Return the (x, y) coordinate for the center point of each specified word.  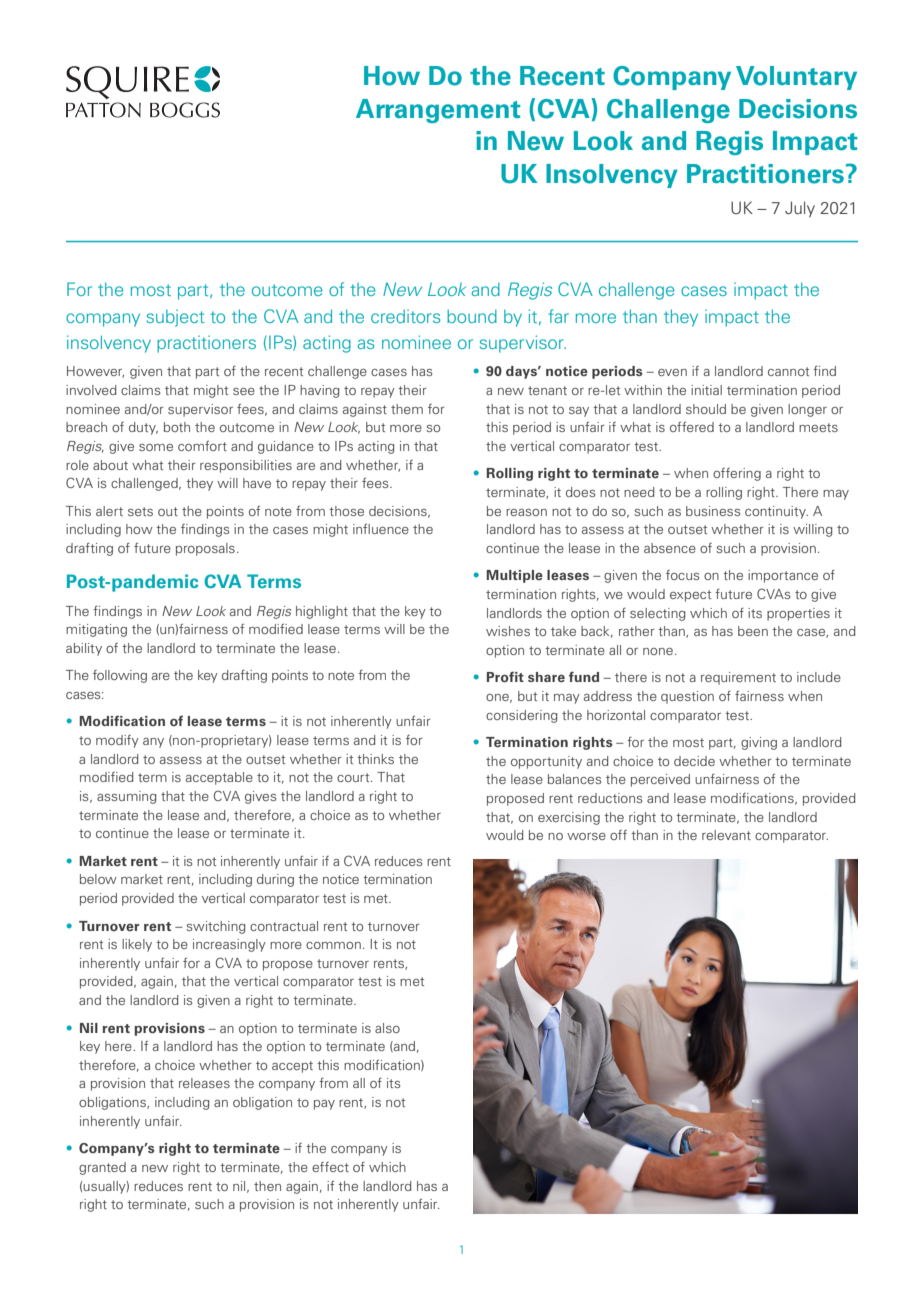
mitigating (96, 630)
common (333, 945)
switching (216, 927)
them (407, 409)
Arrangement (438, 111)
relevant (726, 835)
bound (472, 316)
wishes (508, 631)
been (753, 631)
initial (706, 390)
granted (102, 1168)
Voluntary (796, 78)
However (95, 372)
